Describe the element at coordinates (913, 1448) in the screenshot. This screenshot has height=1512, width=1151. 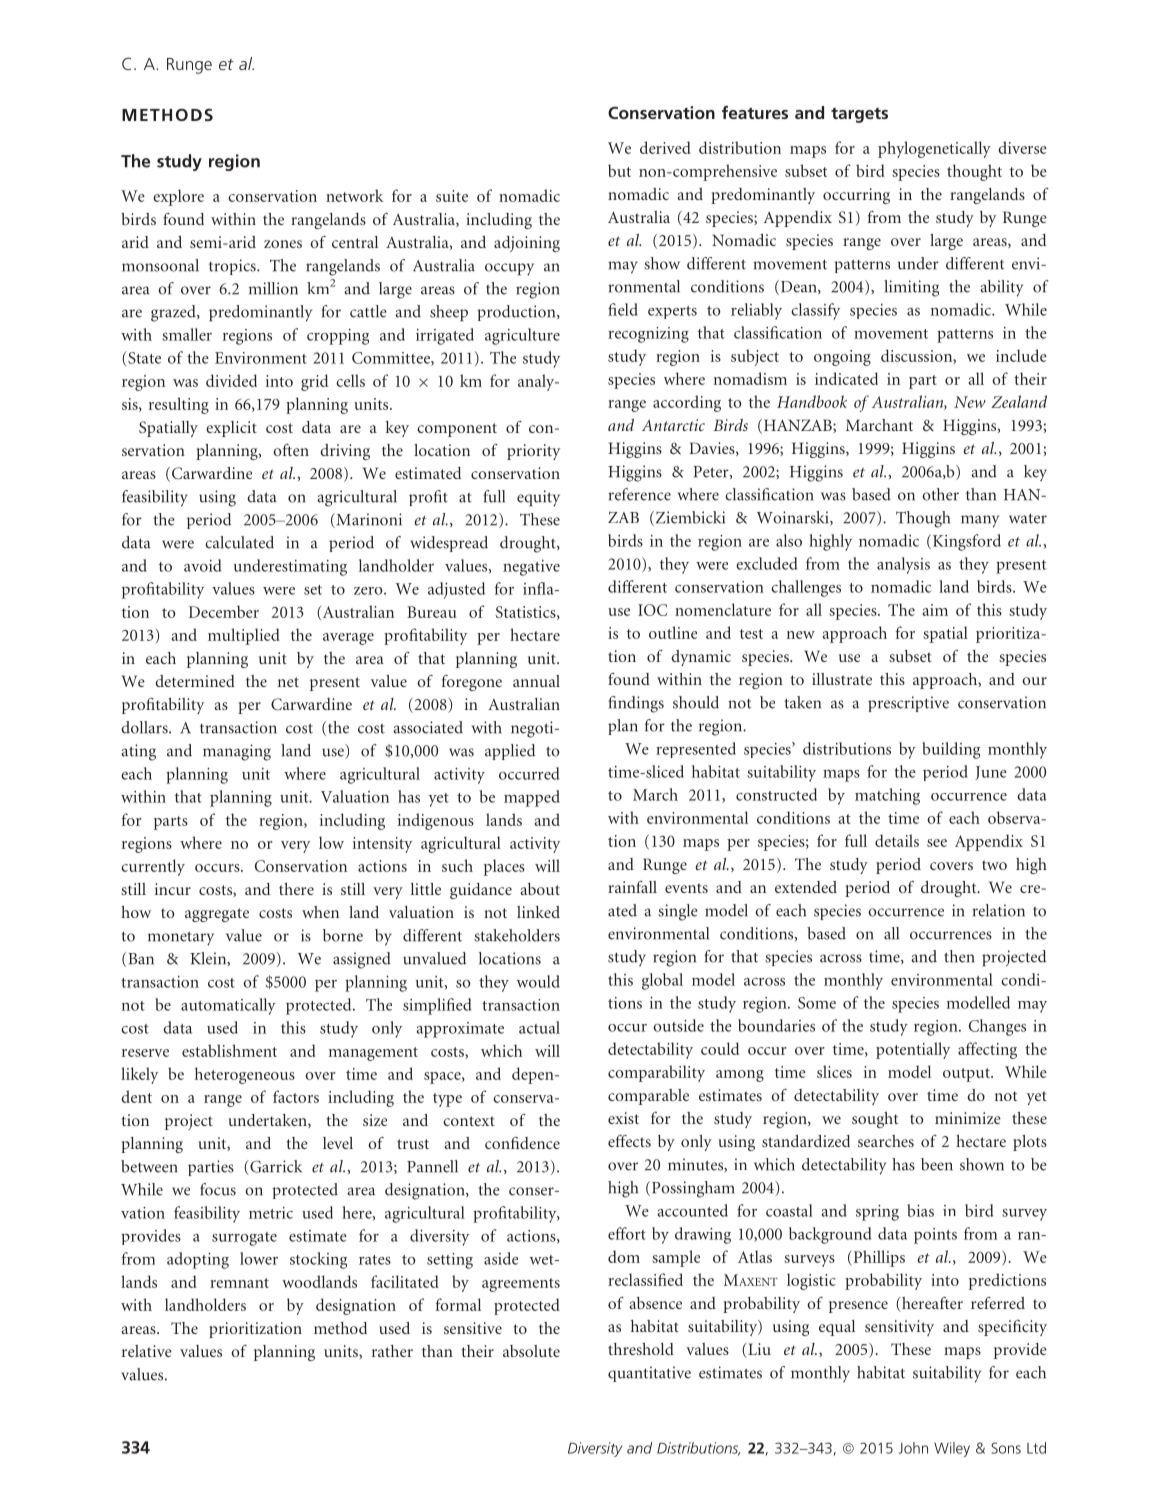
I see `John` at that location.
